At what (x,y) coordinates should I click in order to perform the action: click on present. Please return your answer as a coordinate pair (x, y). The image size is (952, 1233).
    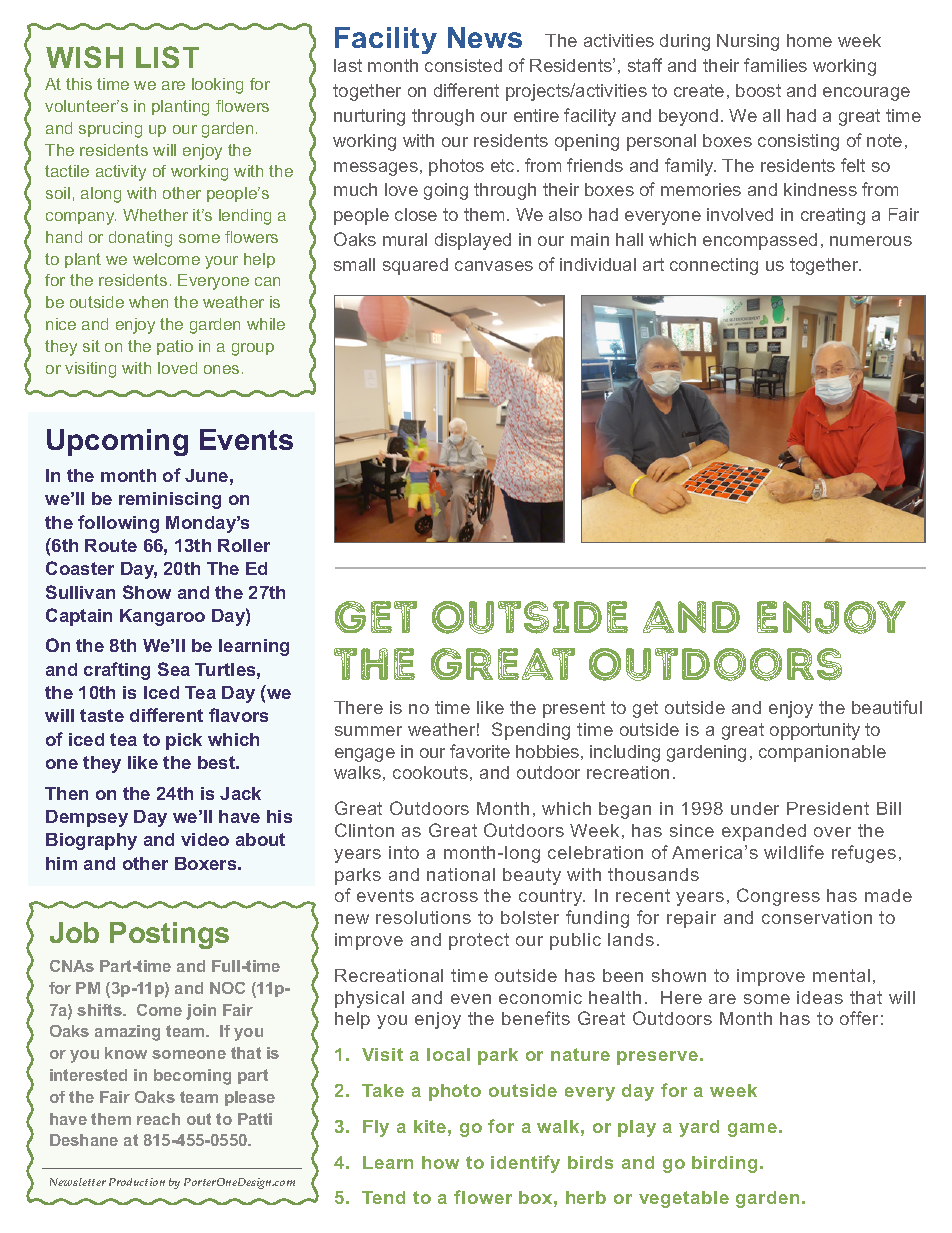
    Looking at the image, I should click on (574, 709).
